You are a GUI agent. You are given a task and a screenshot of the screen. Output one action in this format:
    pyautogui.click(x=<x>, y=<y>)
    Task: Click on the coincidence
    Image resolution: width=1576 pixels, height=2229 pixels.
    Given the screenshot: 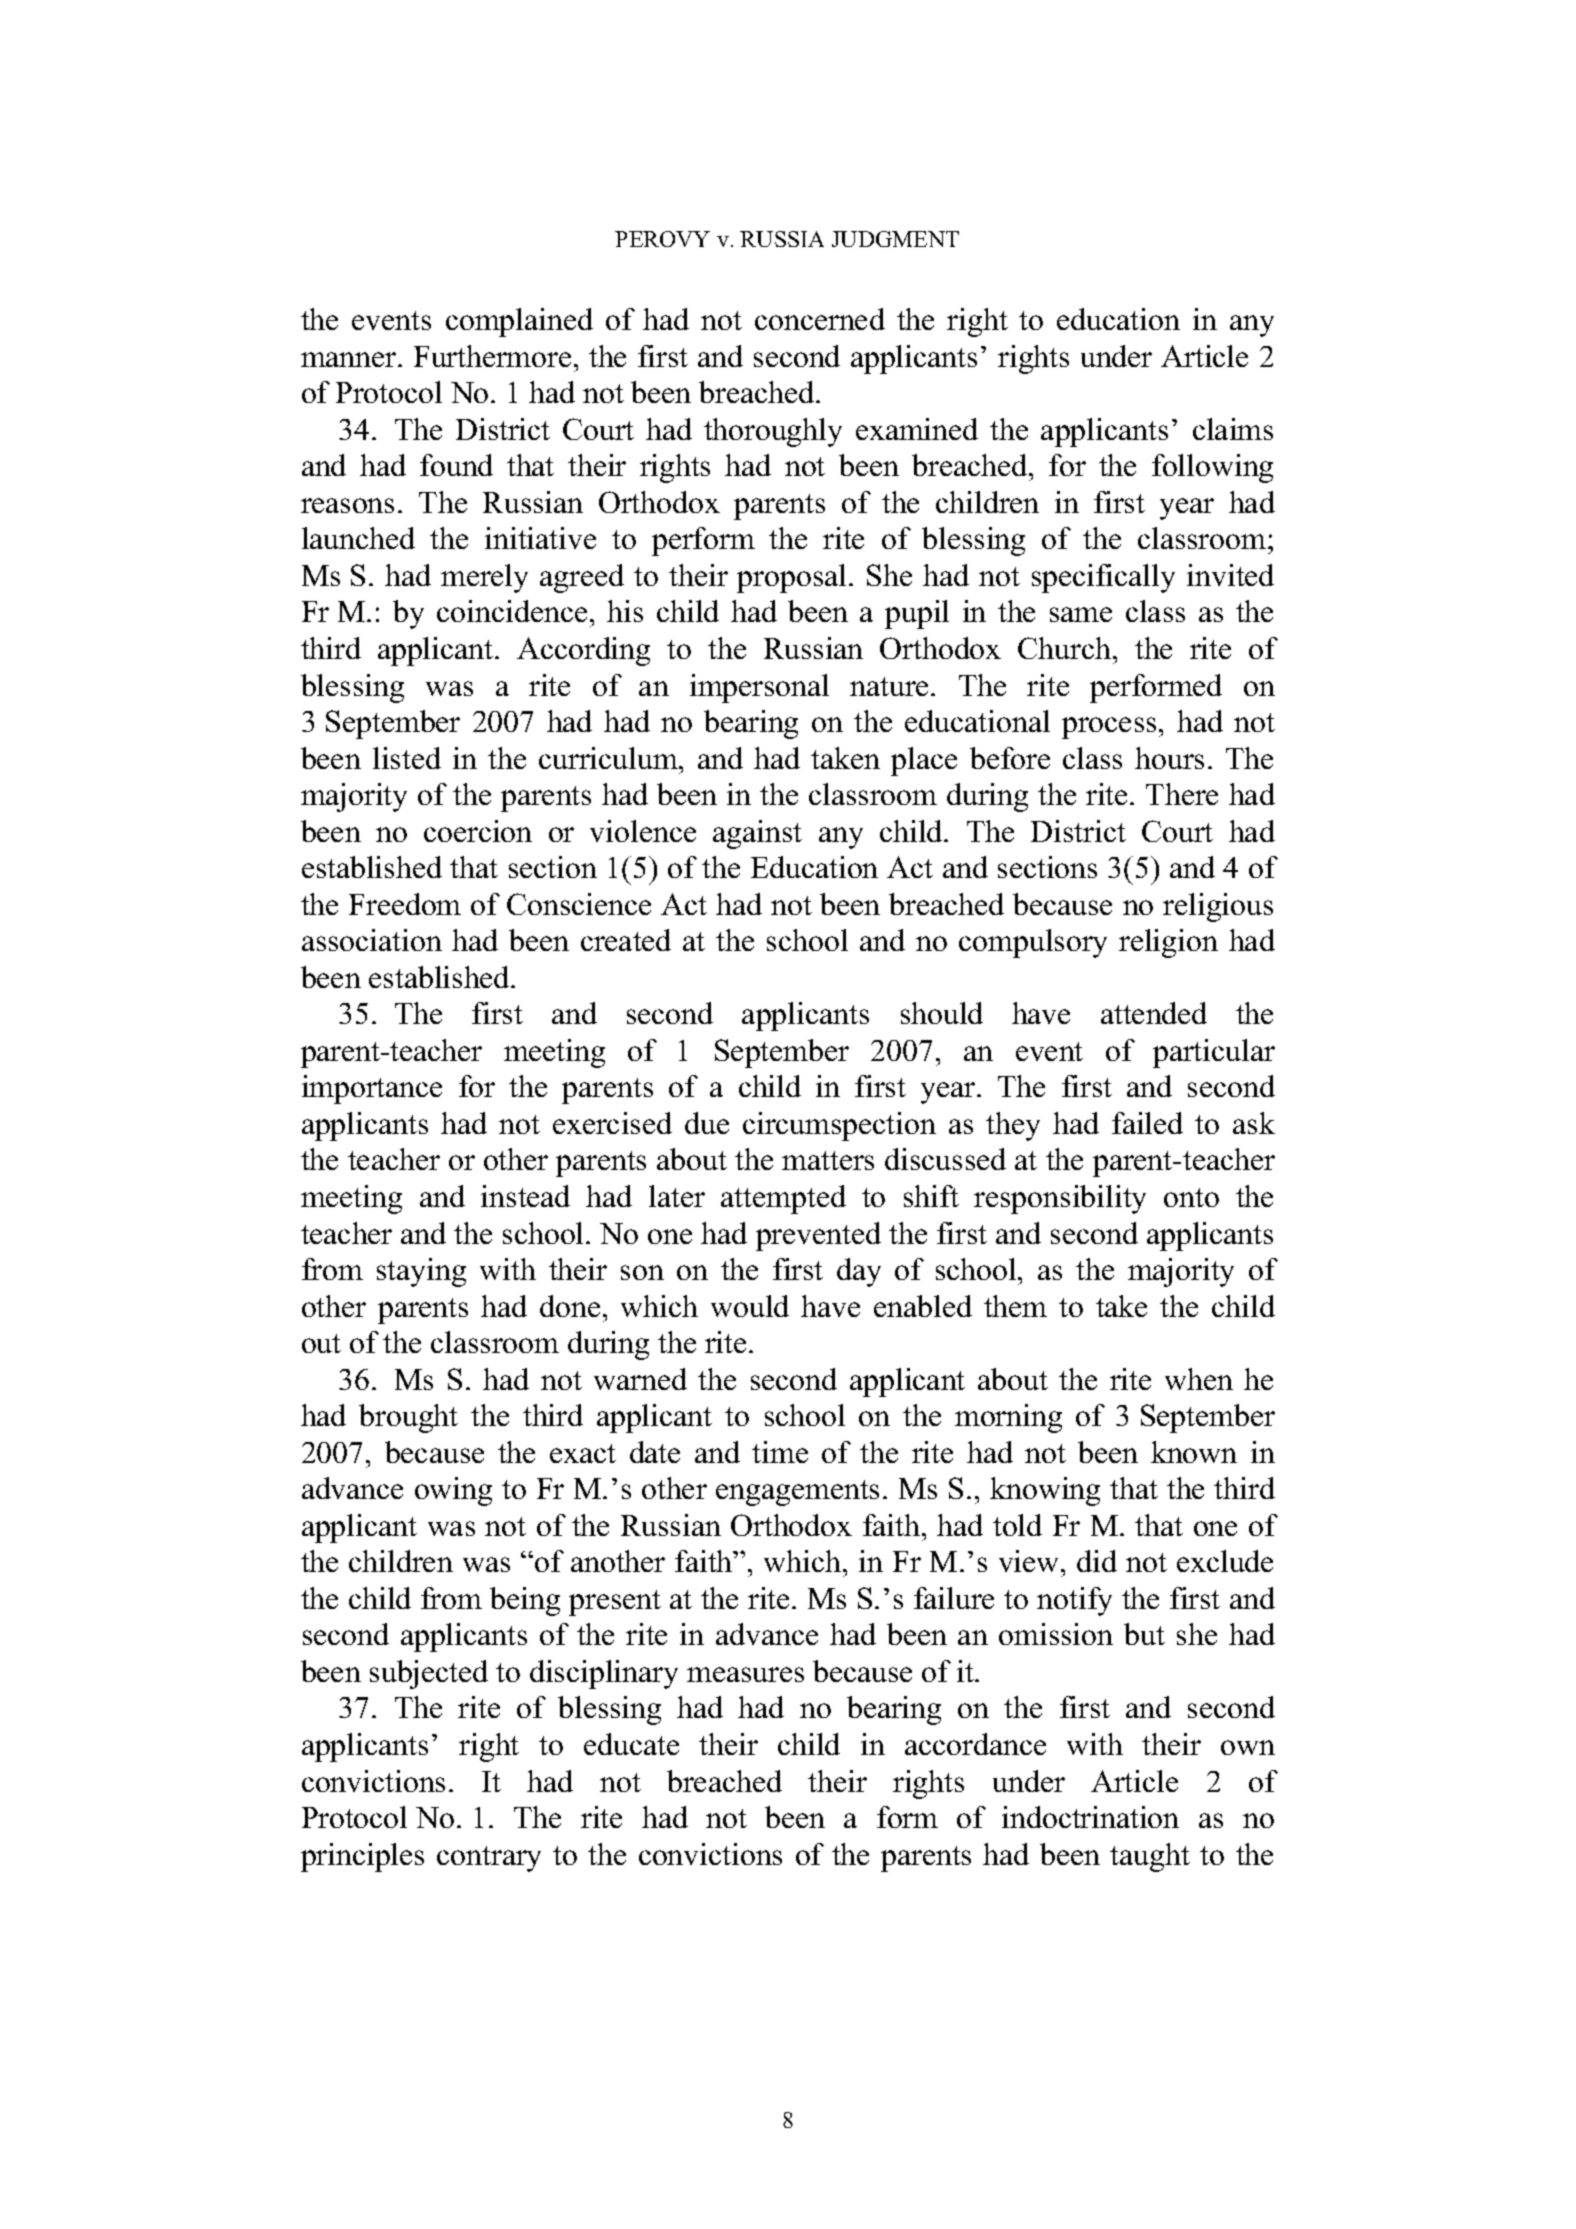 What is the action you would take?
    pyautogui.click(x=512, y=611)
